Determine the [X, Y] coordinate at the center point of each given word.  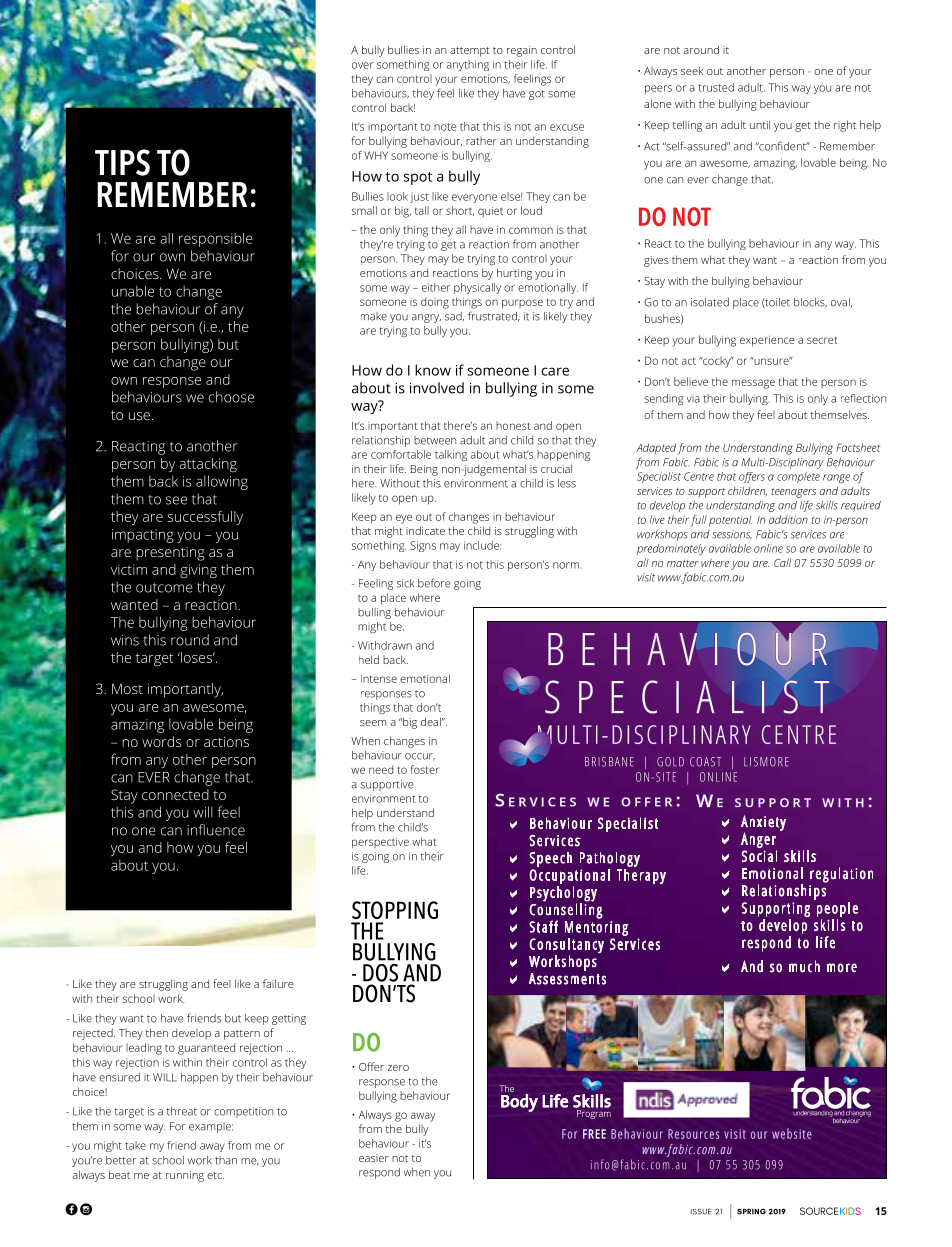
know [433, 370]
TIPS [122, 162]
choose [231, 397]
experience [767, 341]
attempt [470, 52]
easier [374, 1158]
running [185, 1176]
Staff [543, 927]
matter [683, 563]
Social [759, 856]
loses [197, 657]
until [760, 124]
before [434, 583]
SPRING [751, 1211]
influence [216, 830]
